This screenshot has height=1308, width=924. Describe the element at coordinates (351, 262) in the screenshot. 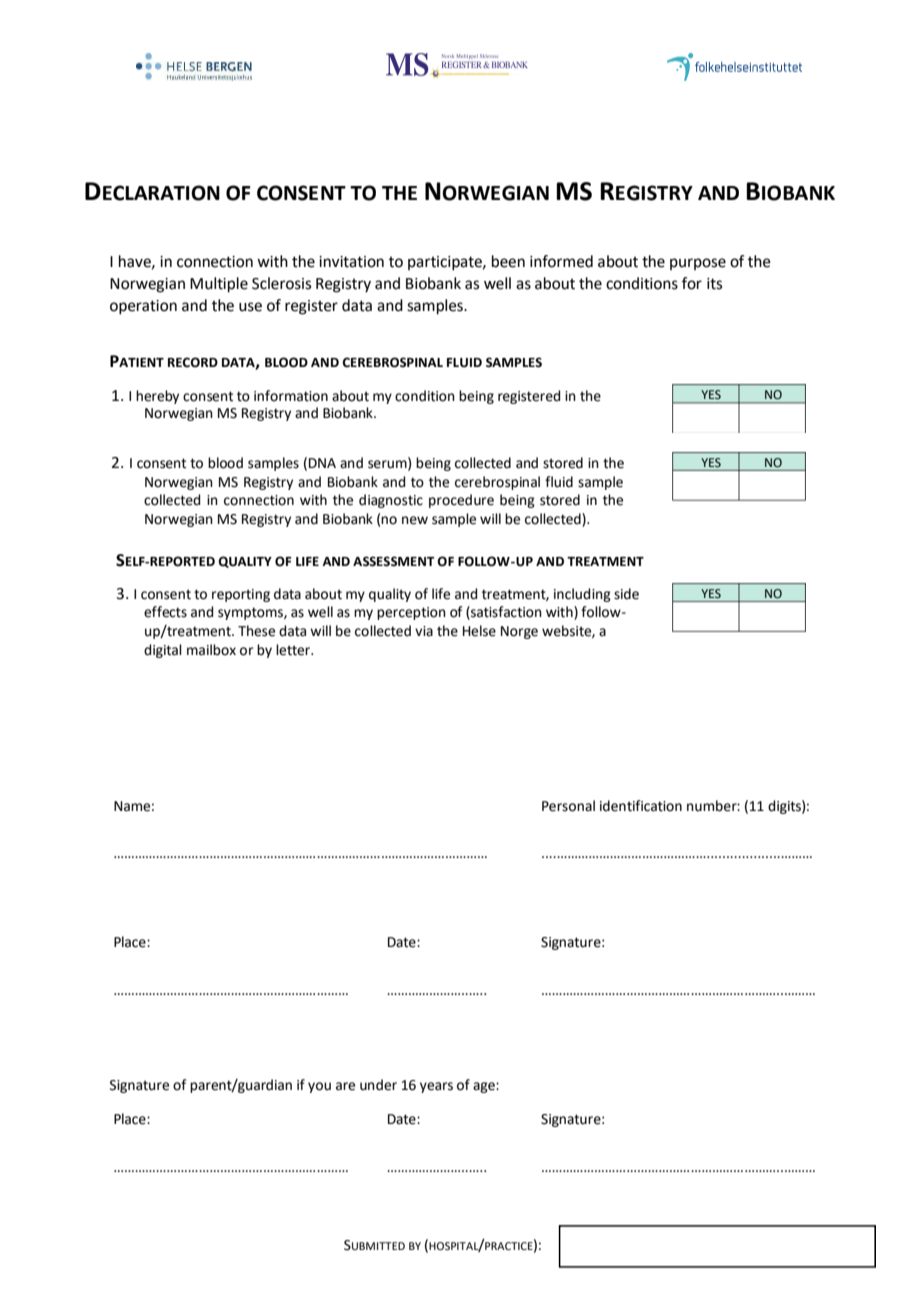

I see `invitation` at that location.
